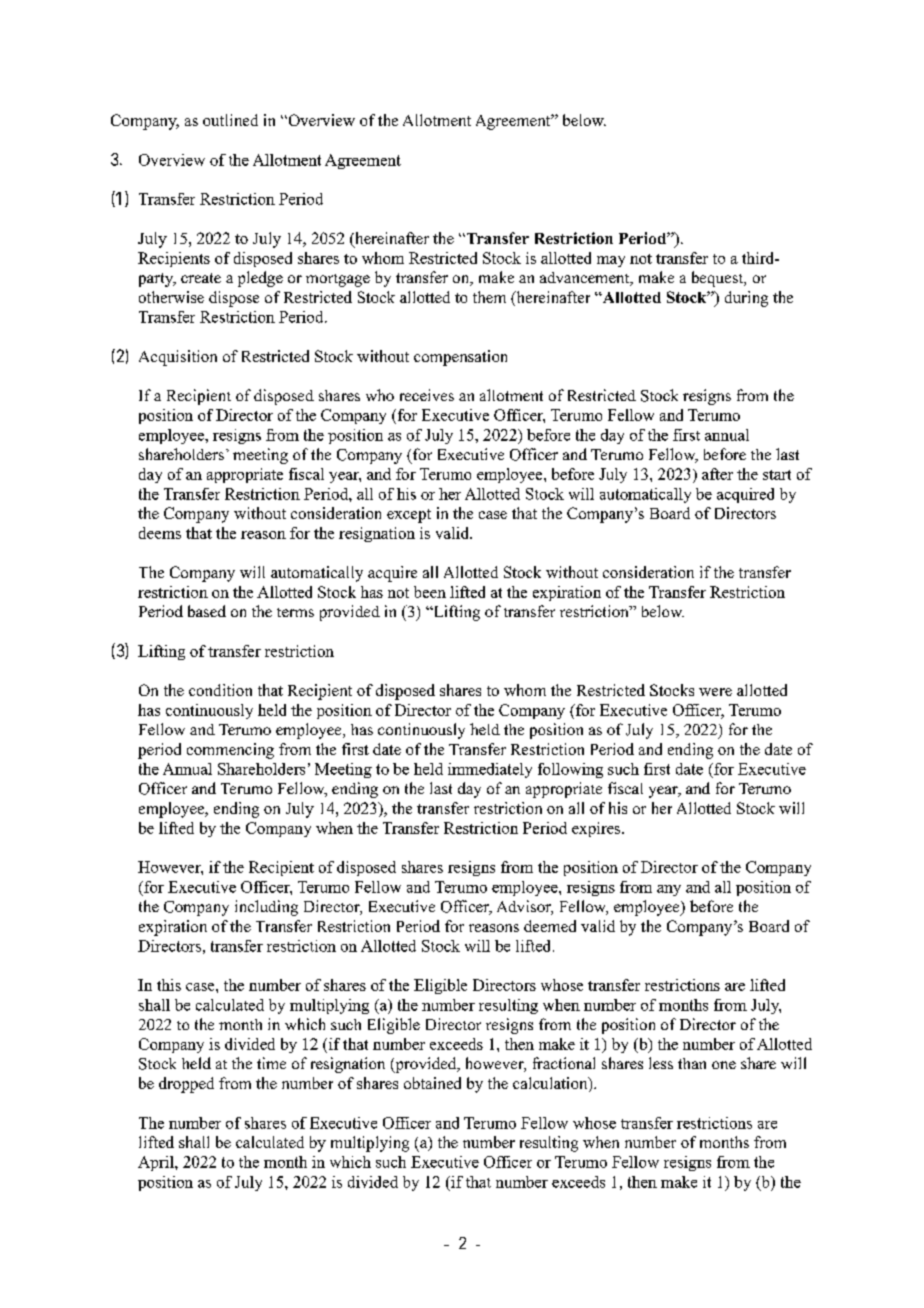  What do you see at coordinates (719, 279) in the screenshot?
I see `bequest` at bounding box center [719, 279].
